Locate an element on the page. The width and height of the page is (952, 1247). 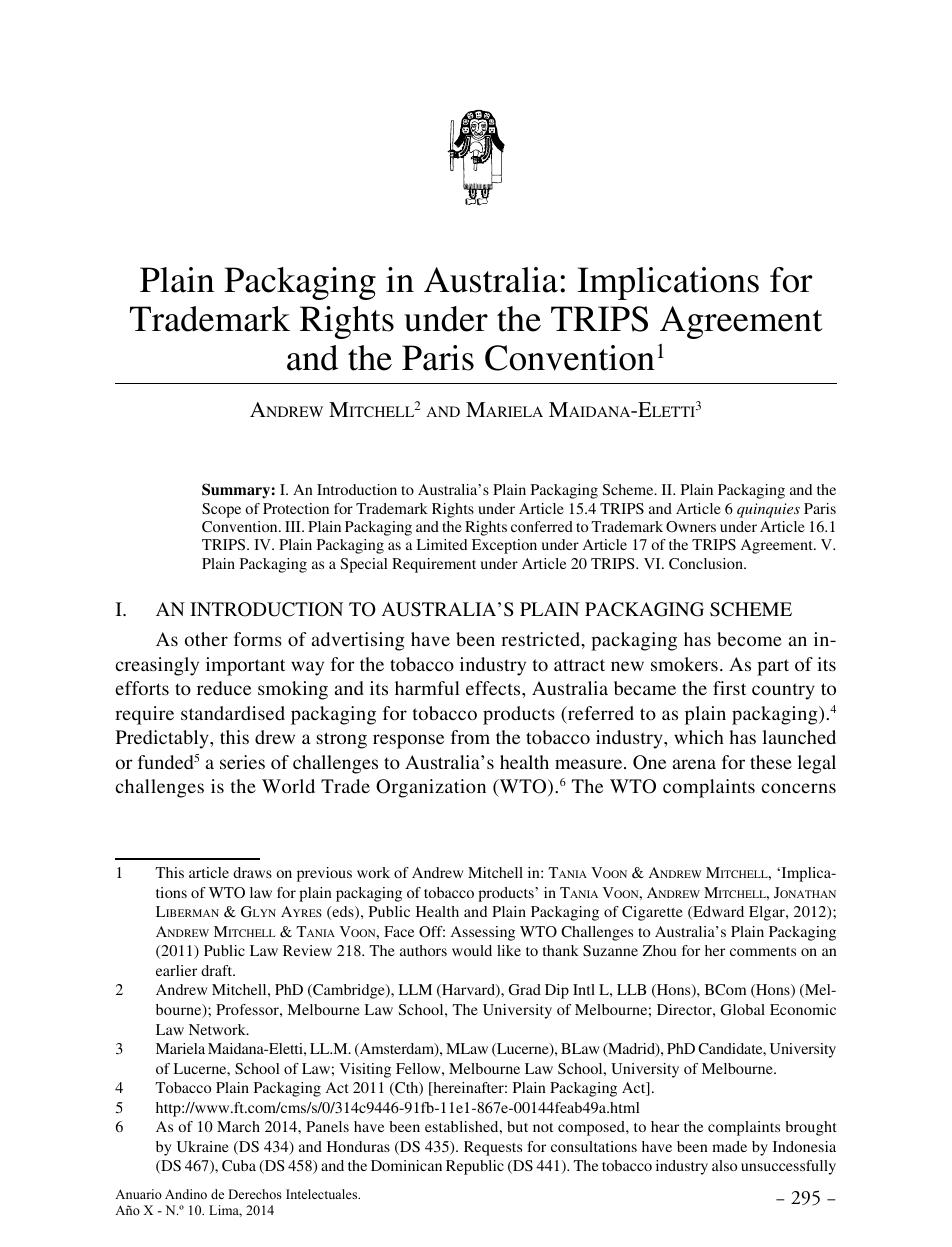
first is located at coordinates (729, 688).
